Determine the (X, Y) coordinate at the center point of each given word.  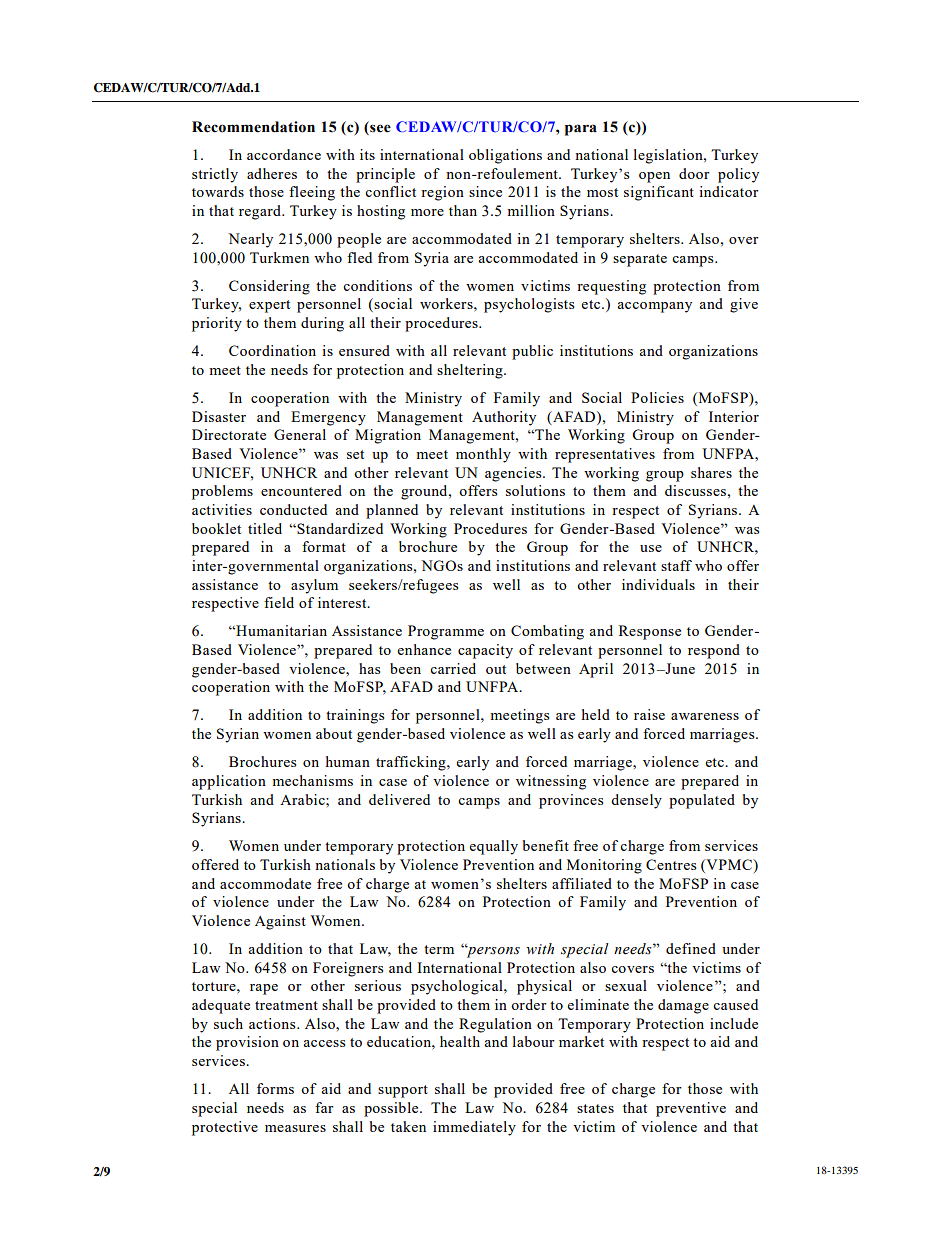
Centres (671, 864)
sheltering (471, 371)
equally (494, 847)
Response (650, 632)
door (694, 173)
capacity (485, 651)
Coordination (272, 350)
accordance (284, 154)
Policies (657, 397)
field (279, 602)
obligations (505, 156)
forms (275, 1088)
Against (280, 922)
